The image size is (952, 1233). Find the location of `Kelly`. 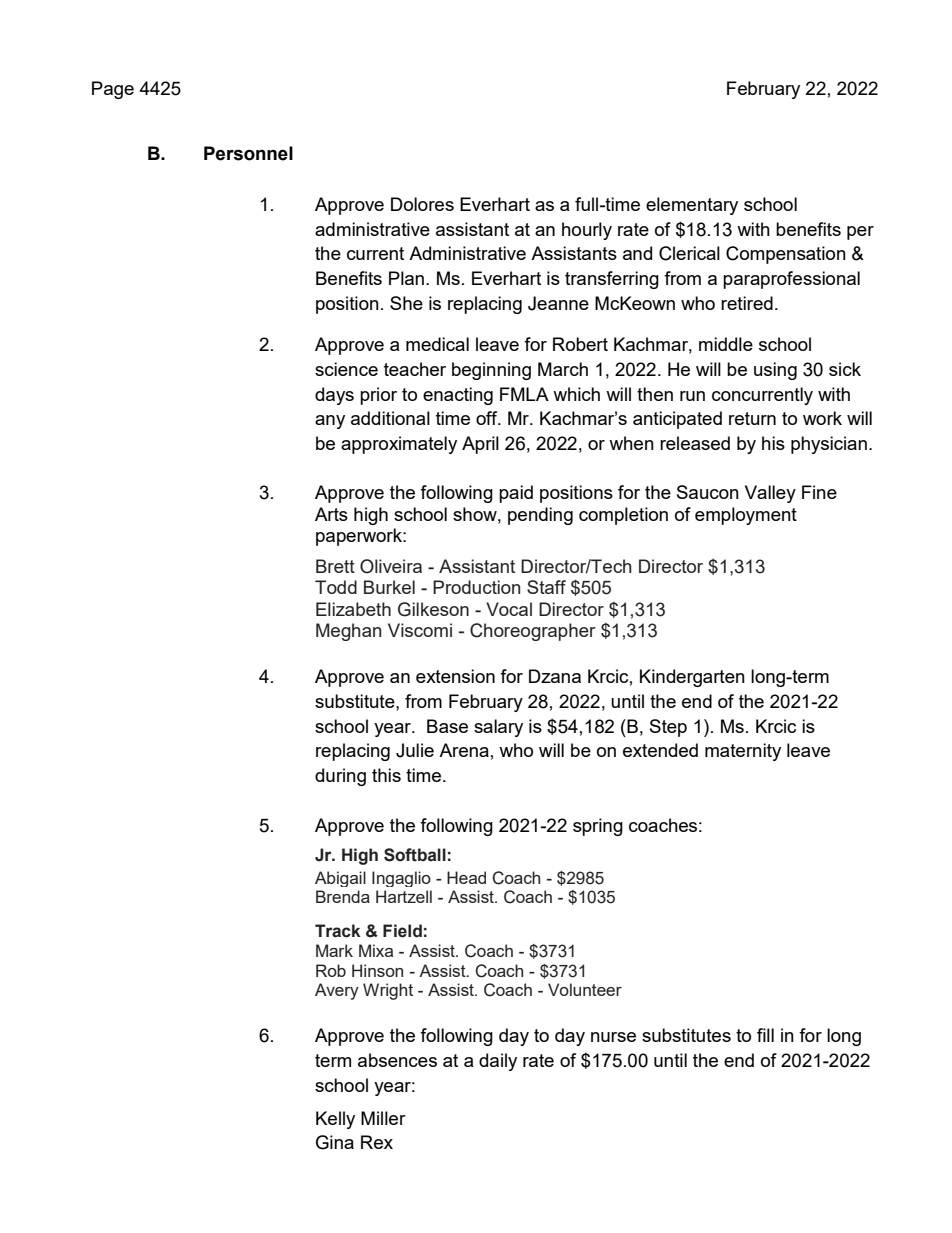

Kelly is located at coordinates (335, 1120).
